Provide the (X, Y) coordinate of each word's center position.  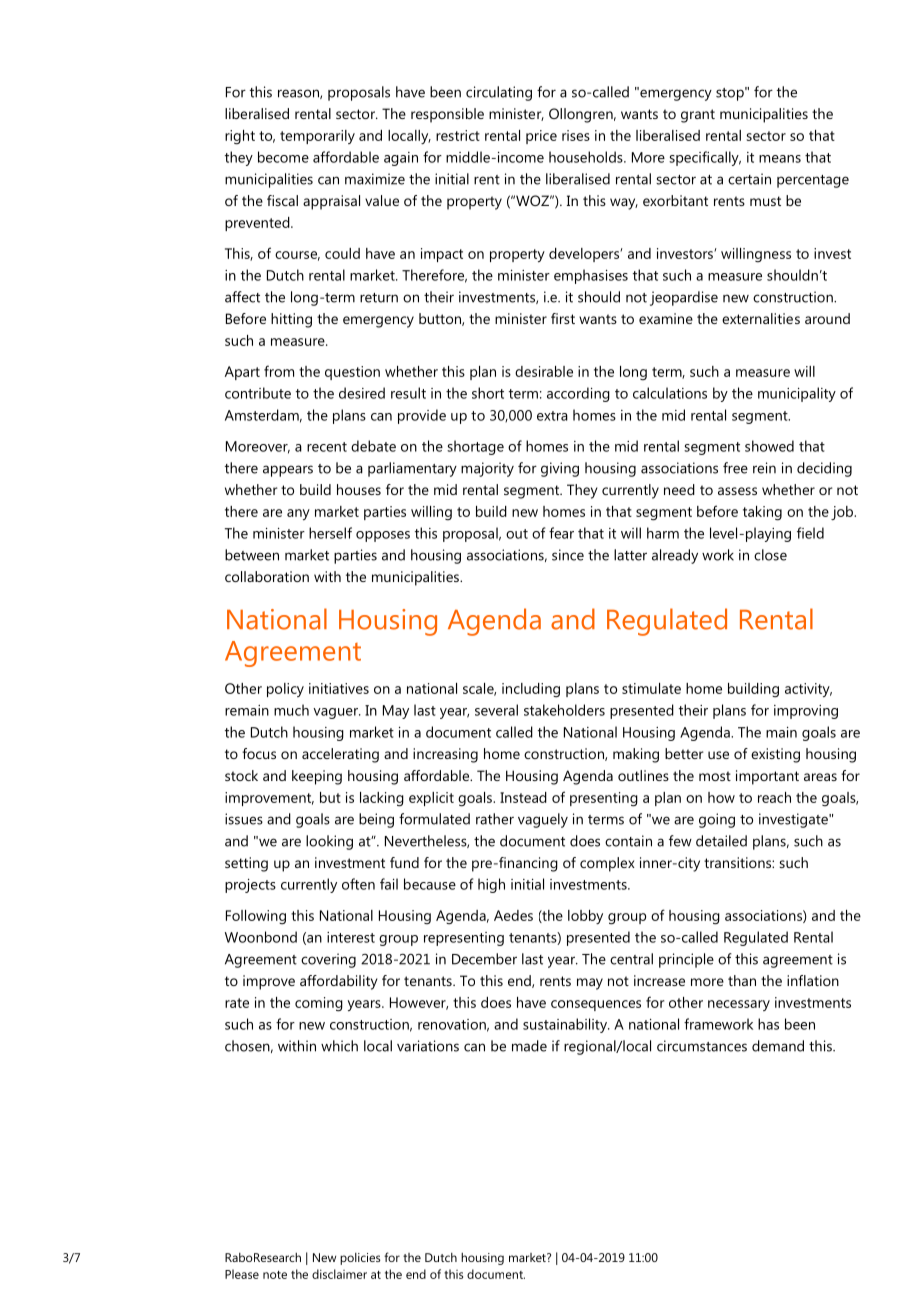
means (780, 159)
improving (806, 712)
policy (285, 690)
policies (360, 1259)
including (531, 690)
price (541, 137)
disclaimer (339, 1274)
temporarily (317, 137)
